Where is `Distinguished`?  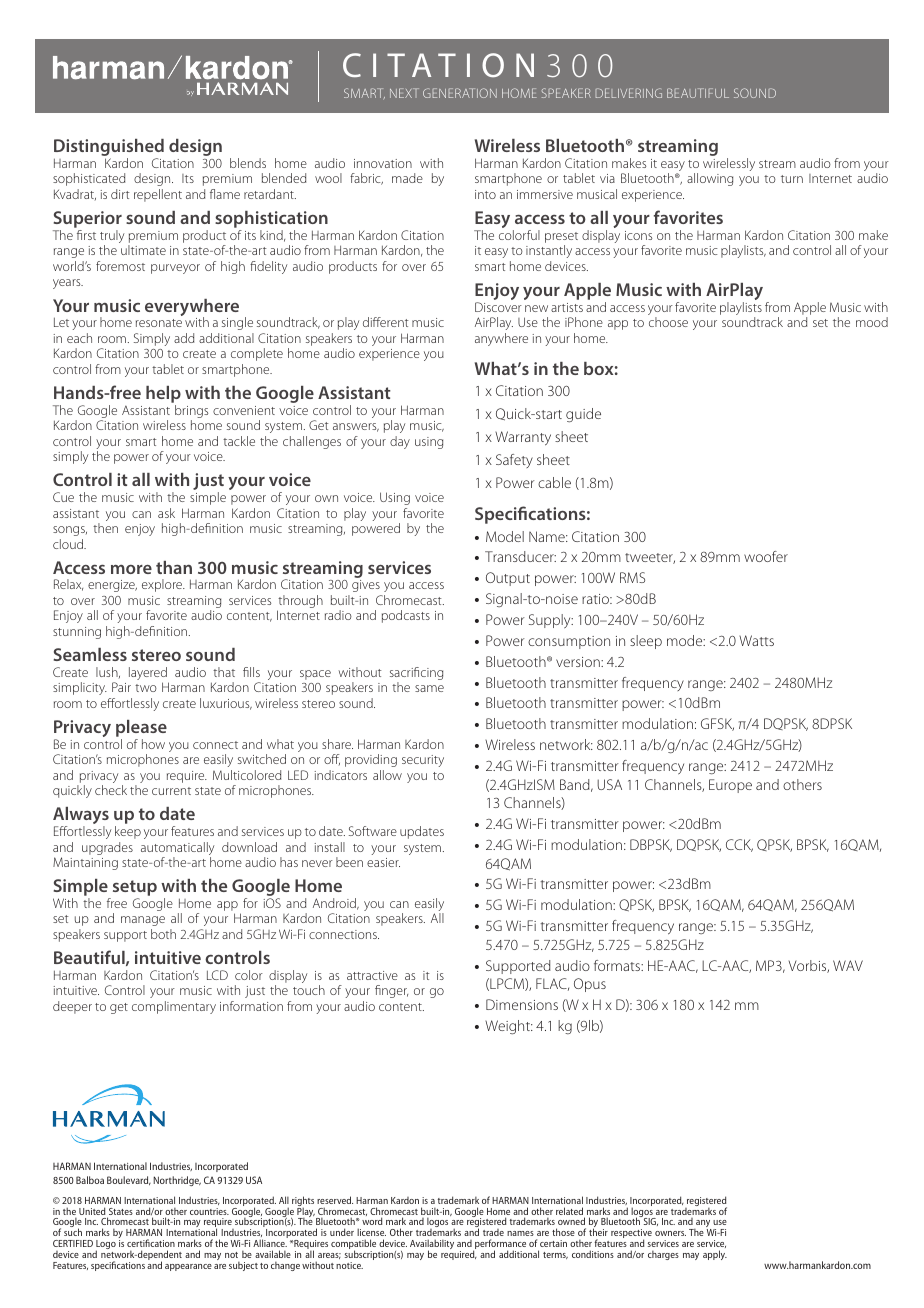 Distinguished is located at coordinates (109, 149).
